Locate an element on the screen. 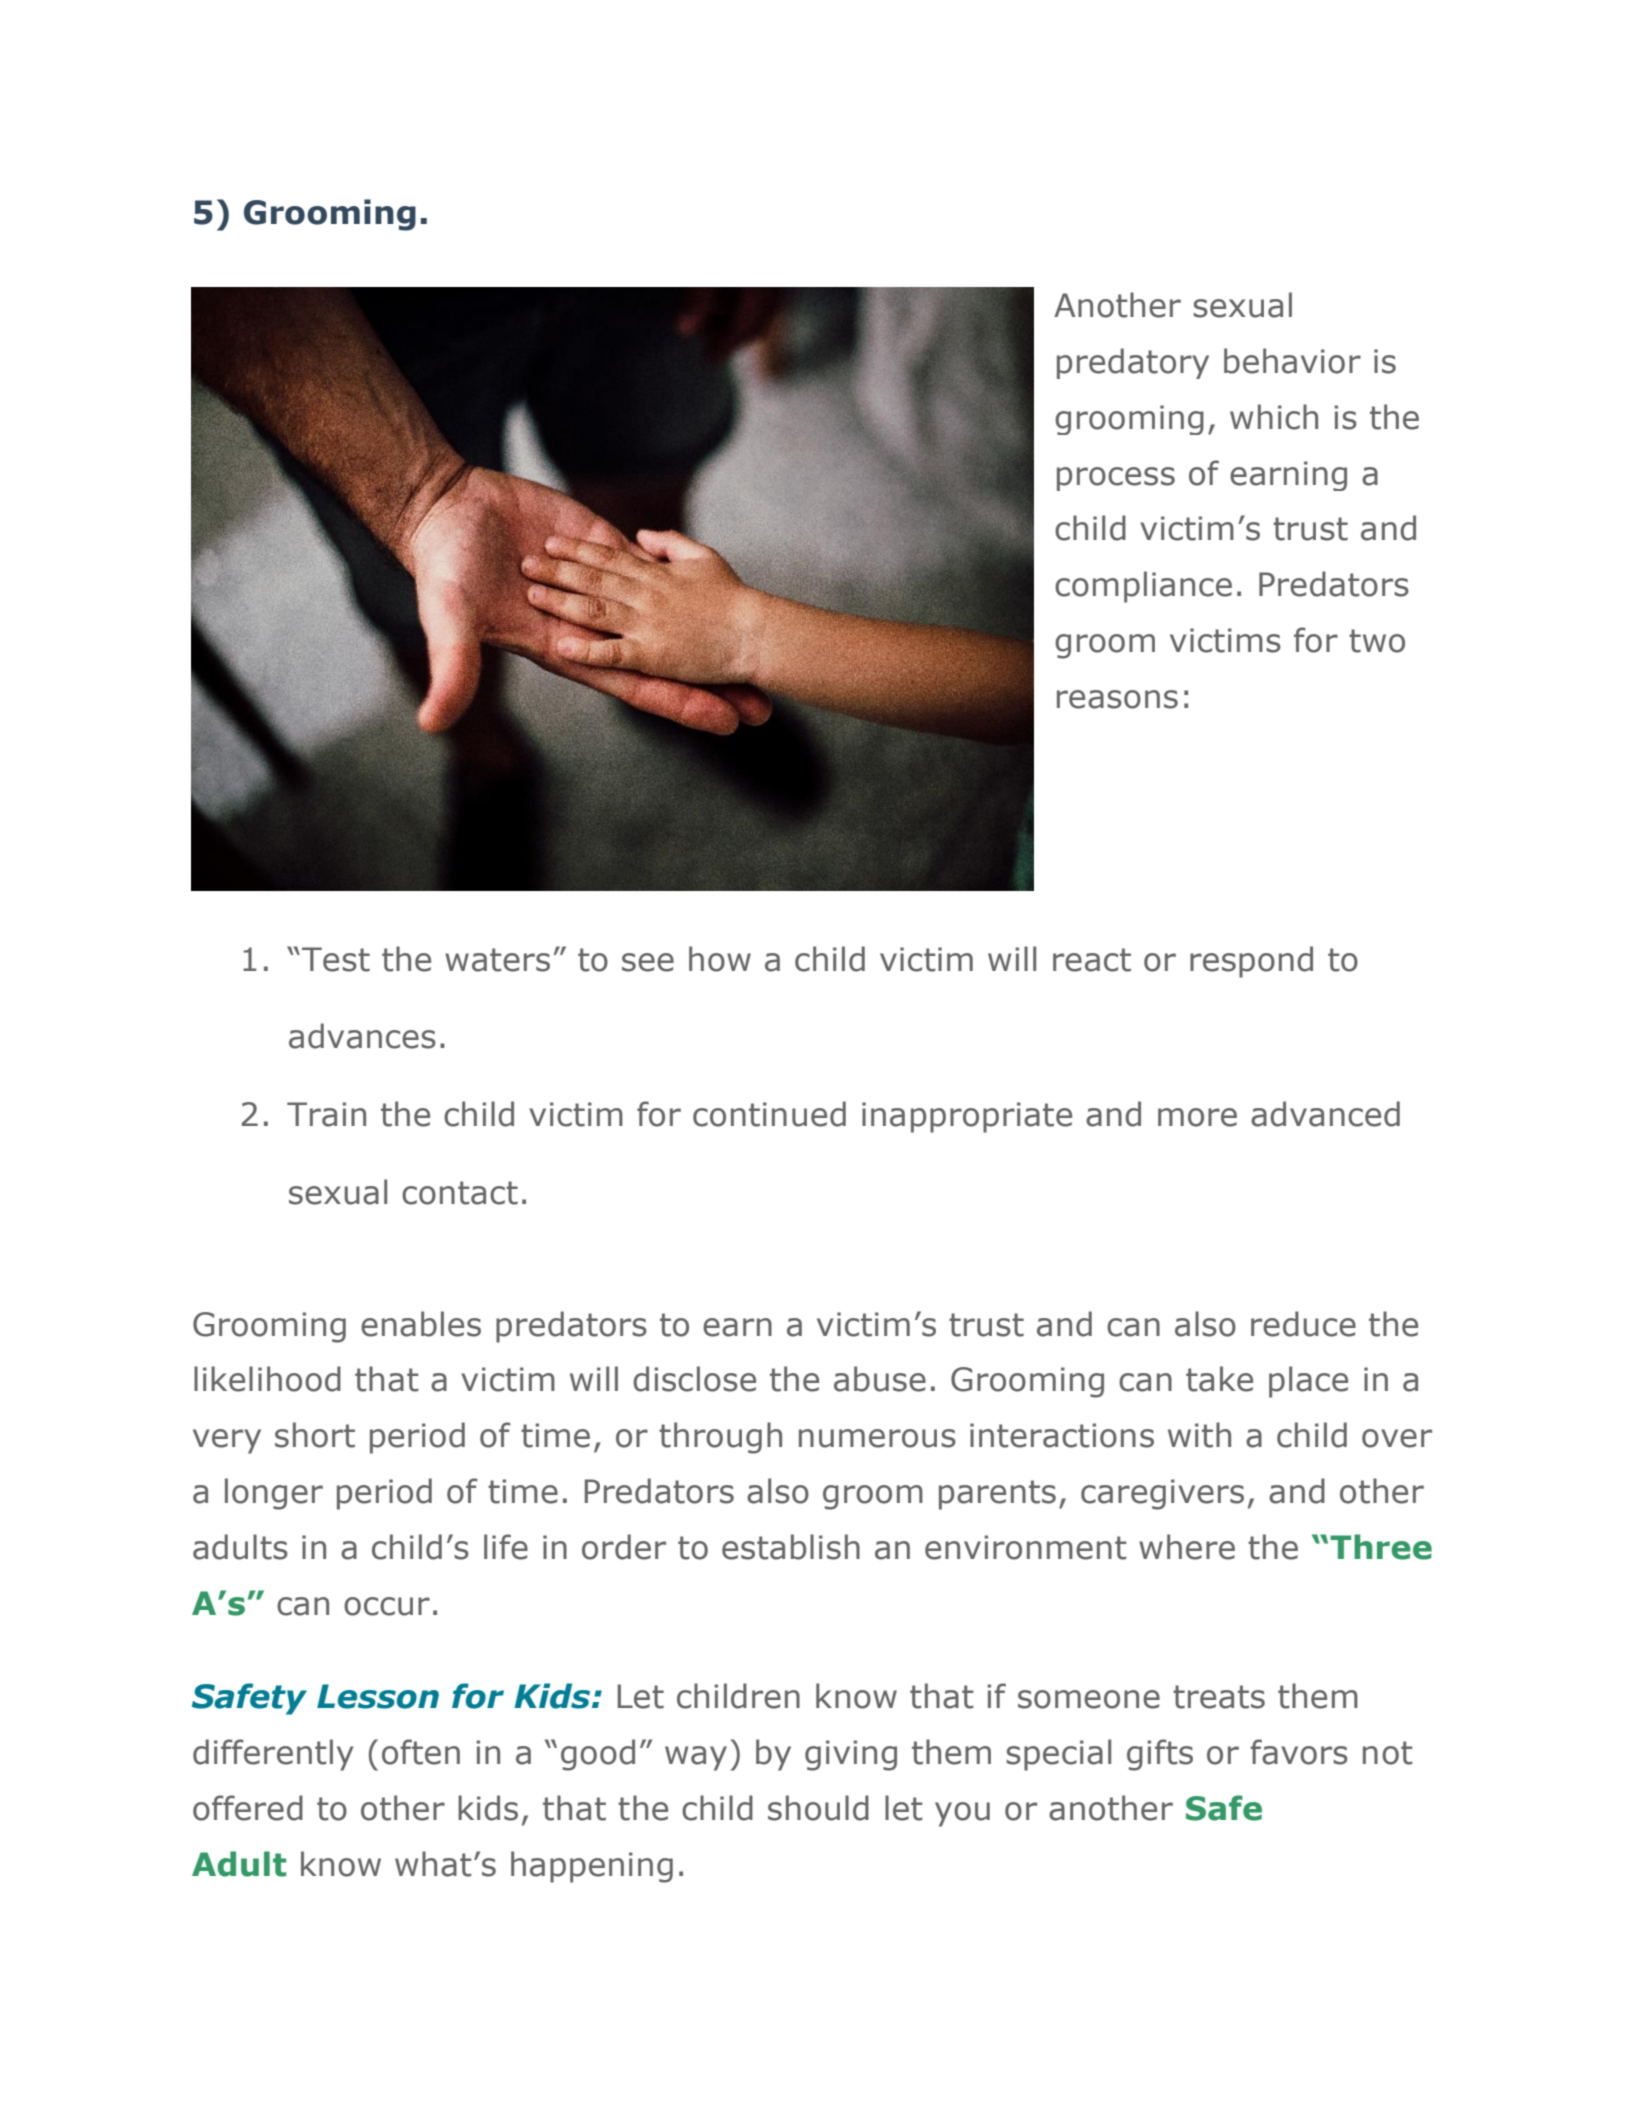  often is located at coordinates (421, 1752).
